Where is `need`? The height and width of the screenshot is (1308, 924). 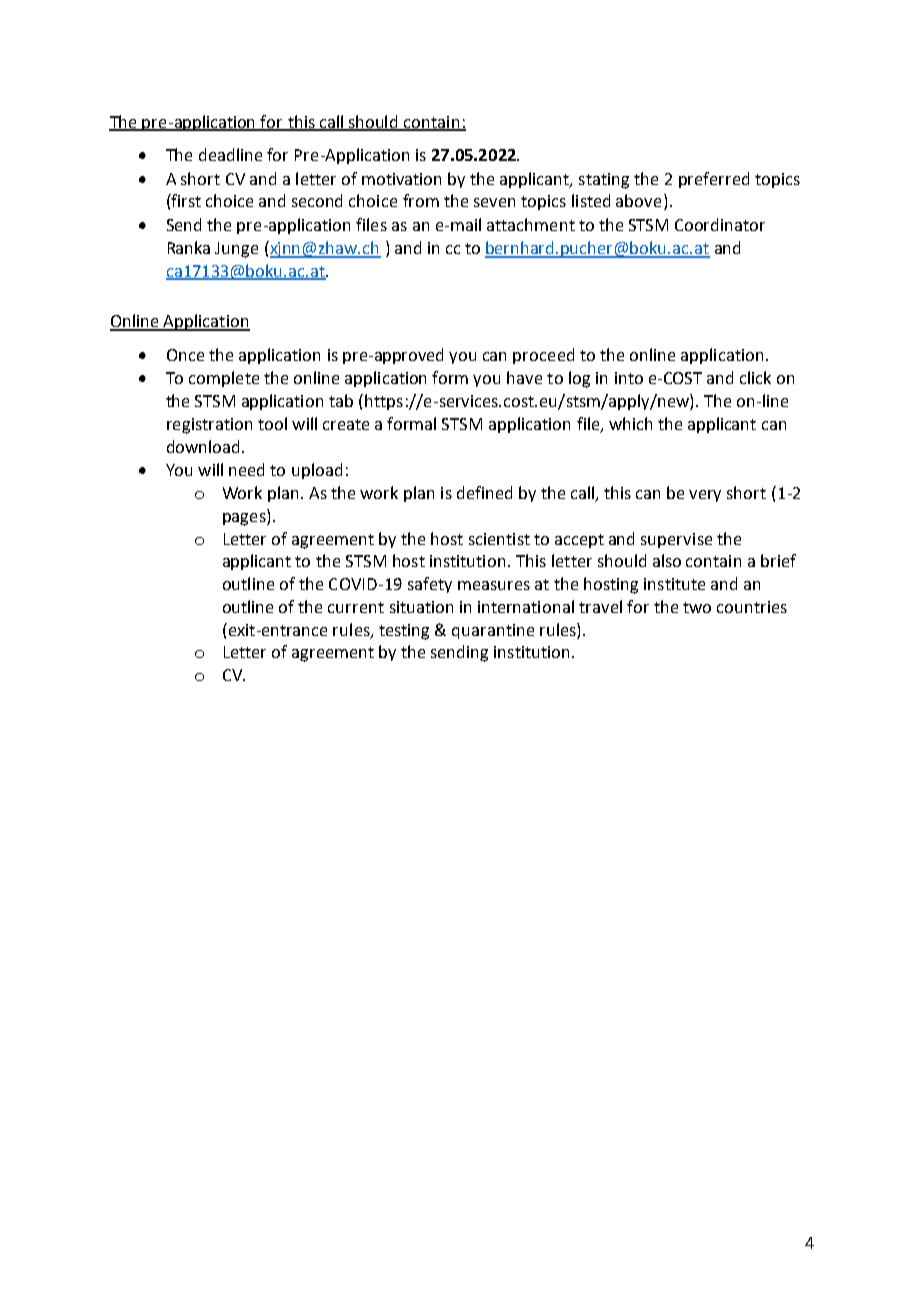
need is located at coordinates (246, 469).
